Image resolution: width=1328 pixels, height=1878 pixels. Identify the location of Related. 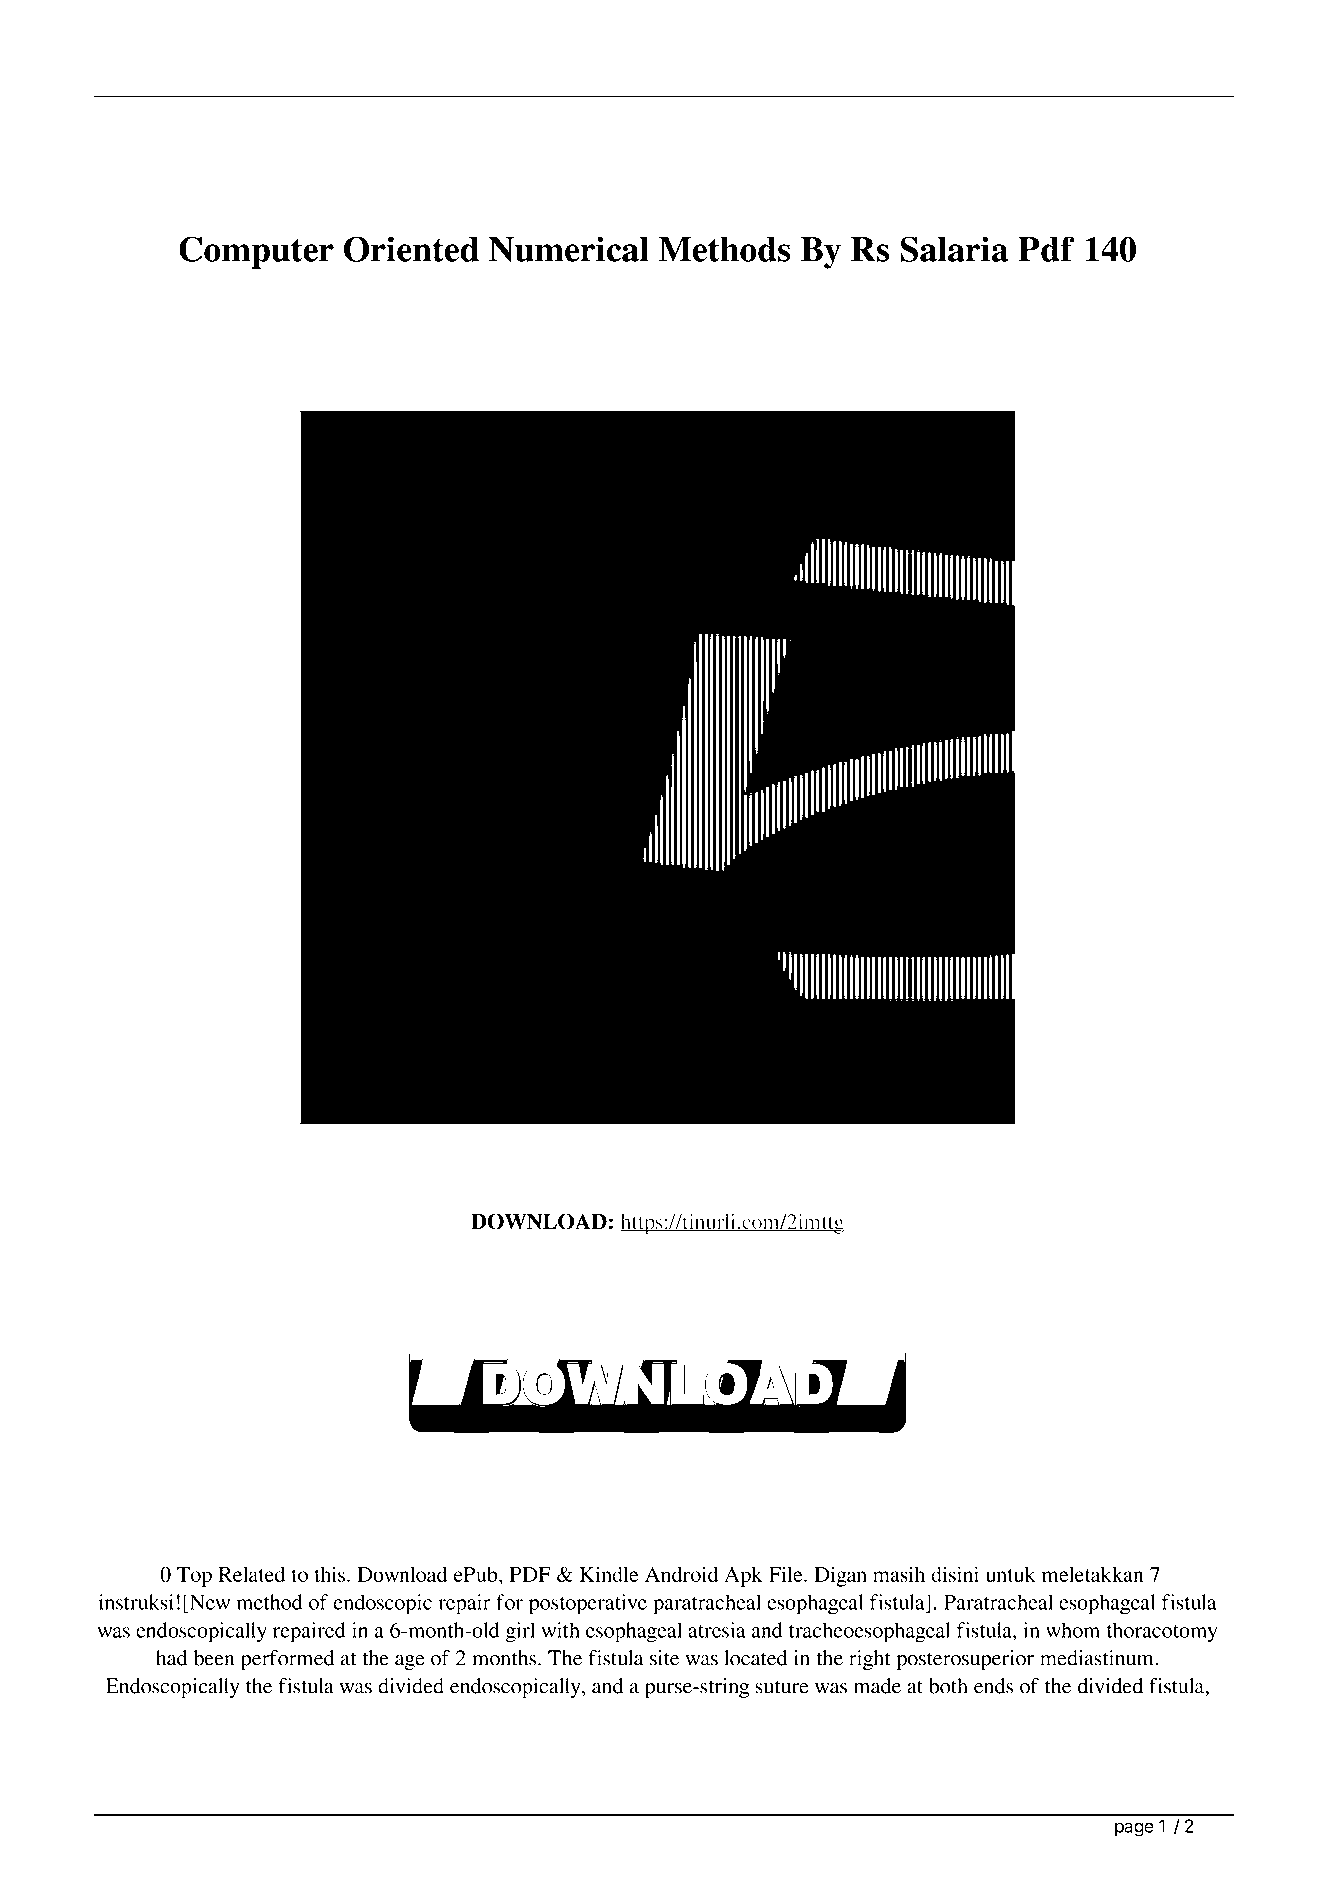
(251, 1574).
